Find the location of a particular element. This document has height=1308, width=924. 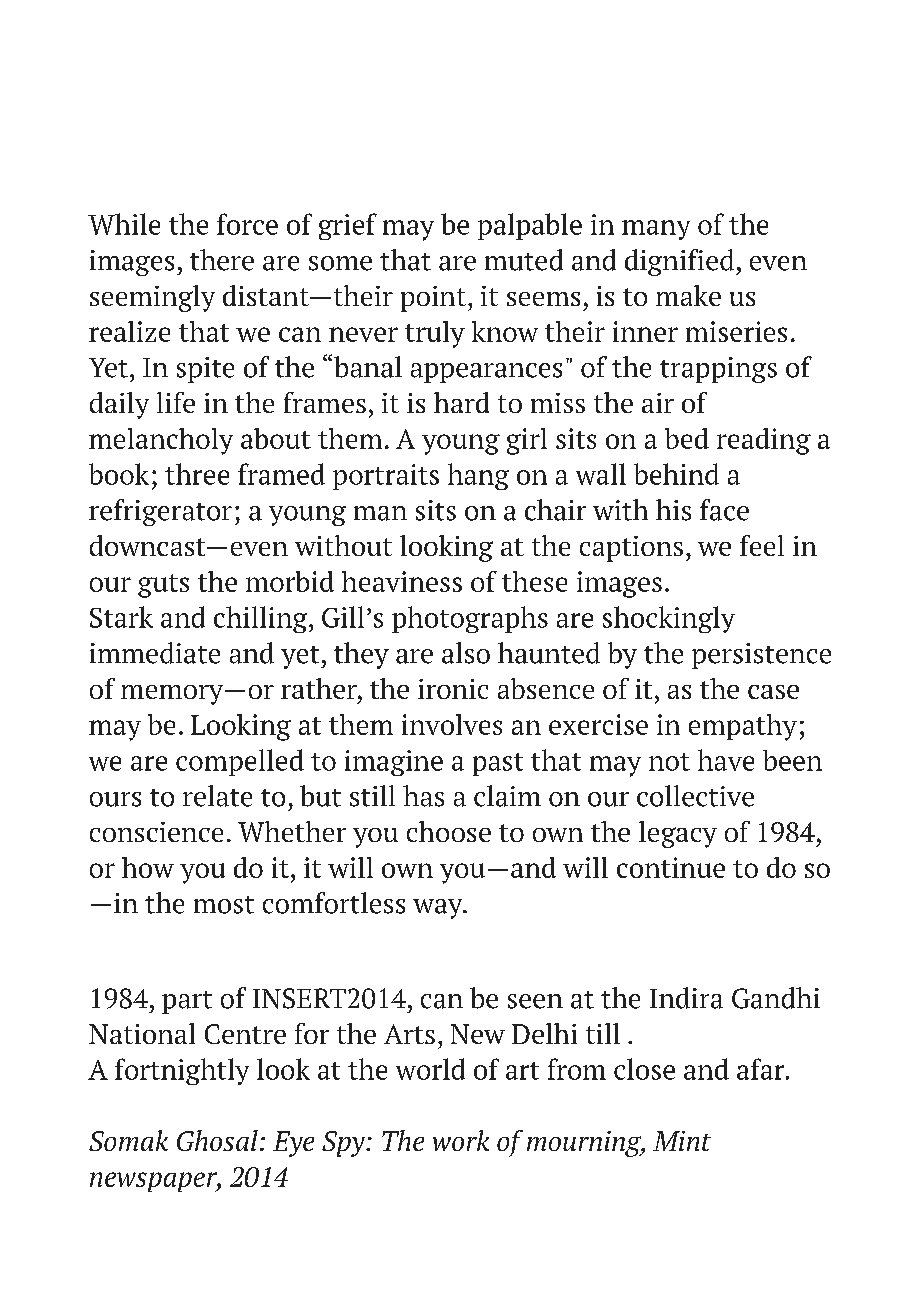

muted is located at coordinates (524, 260).
